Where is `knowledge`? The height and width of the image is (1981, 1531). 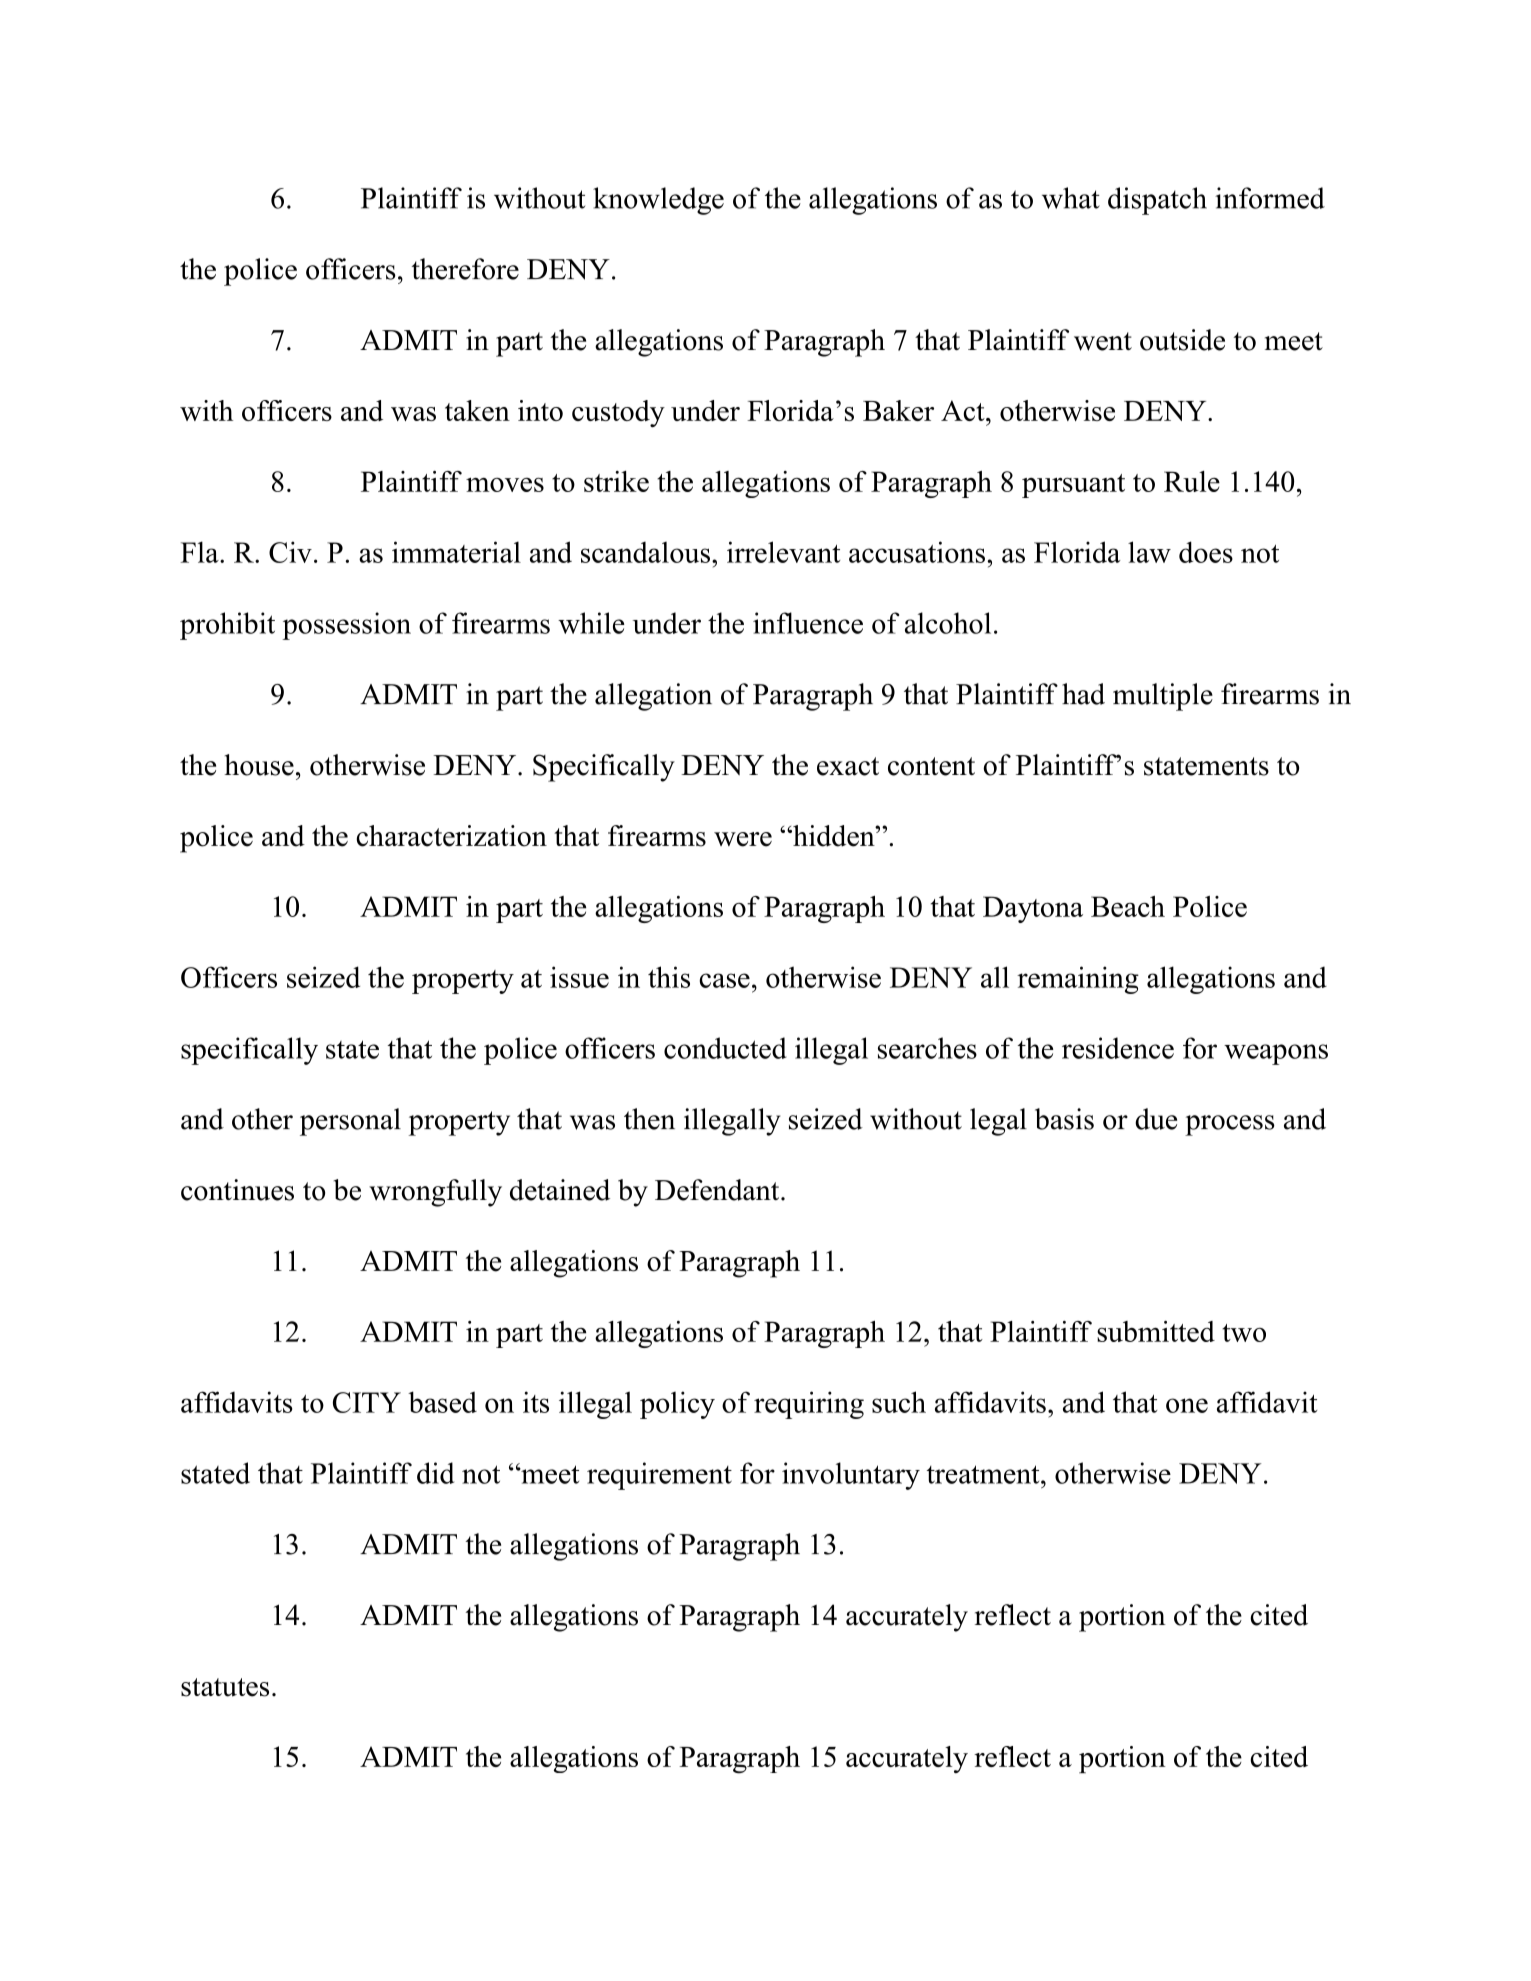 knowledge is located at coordinates (658, 201).
